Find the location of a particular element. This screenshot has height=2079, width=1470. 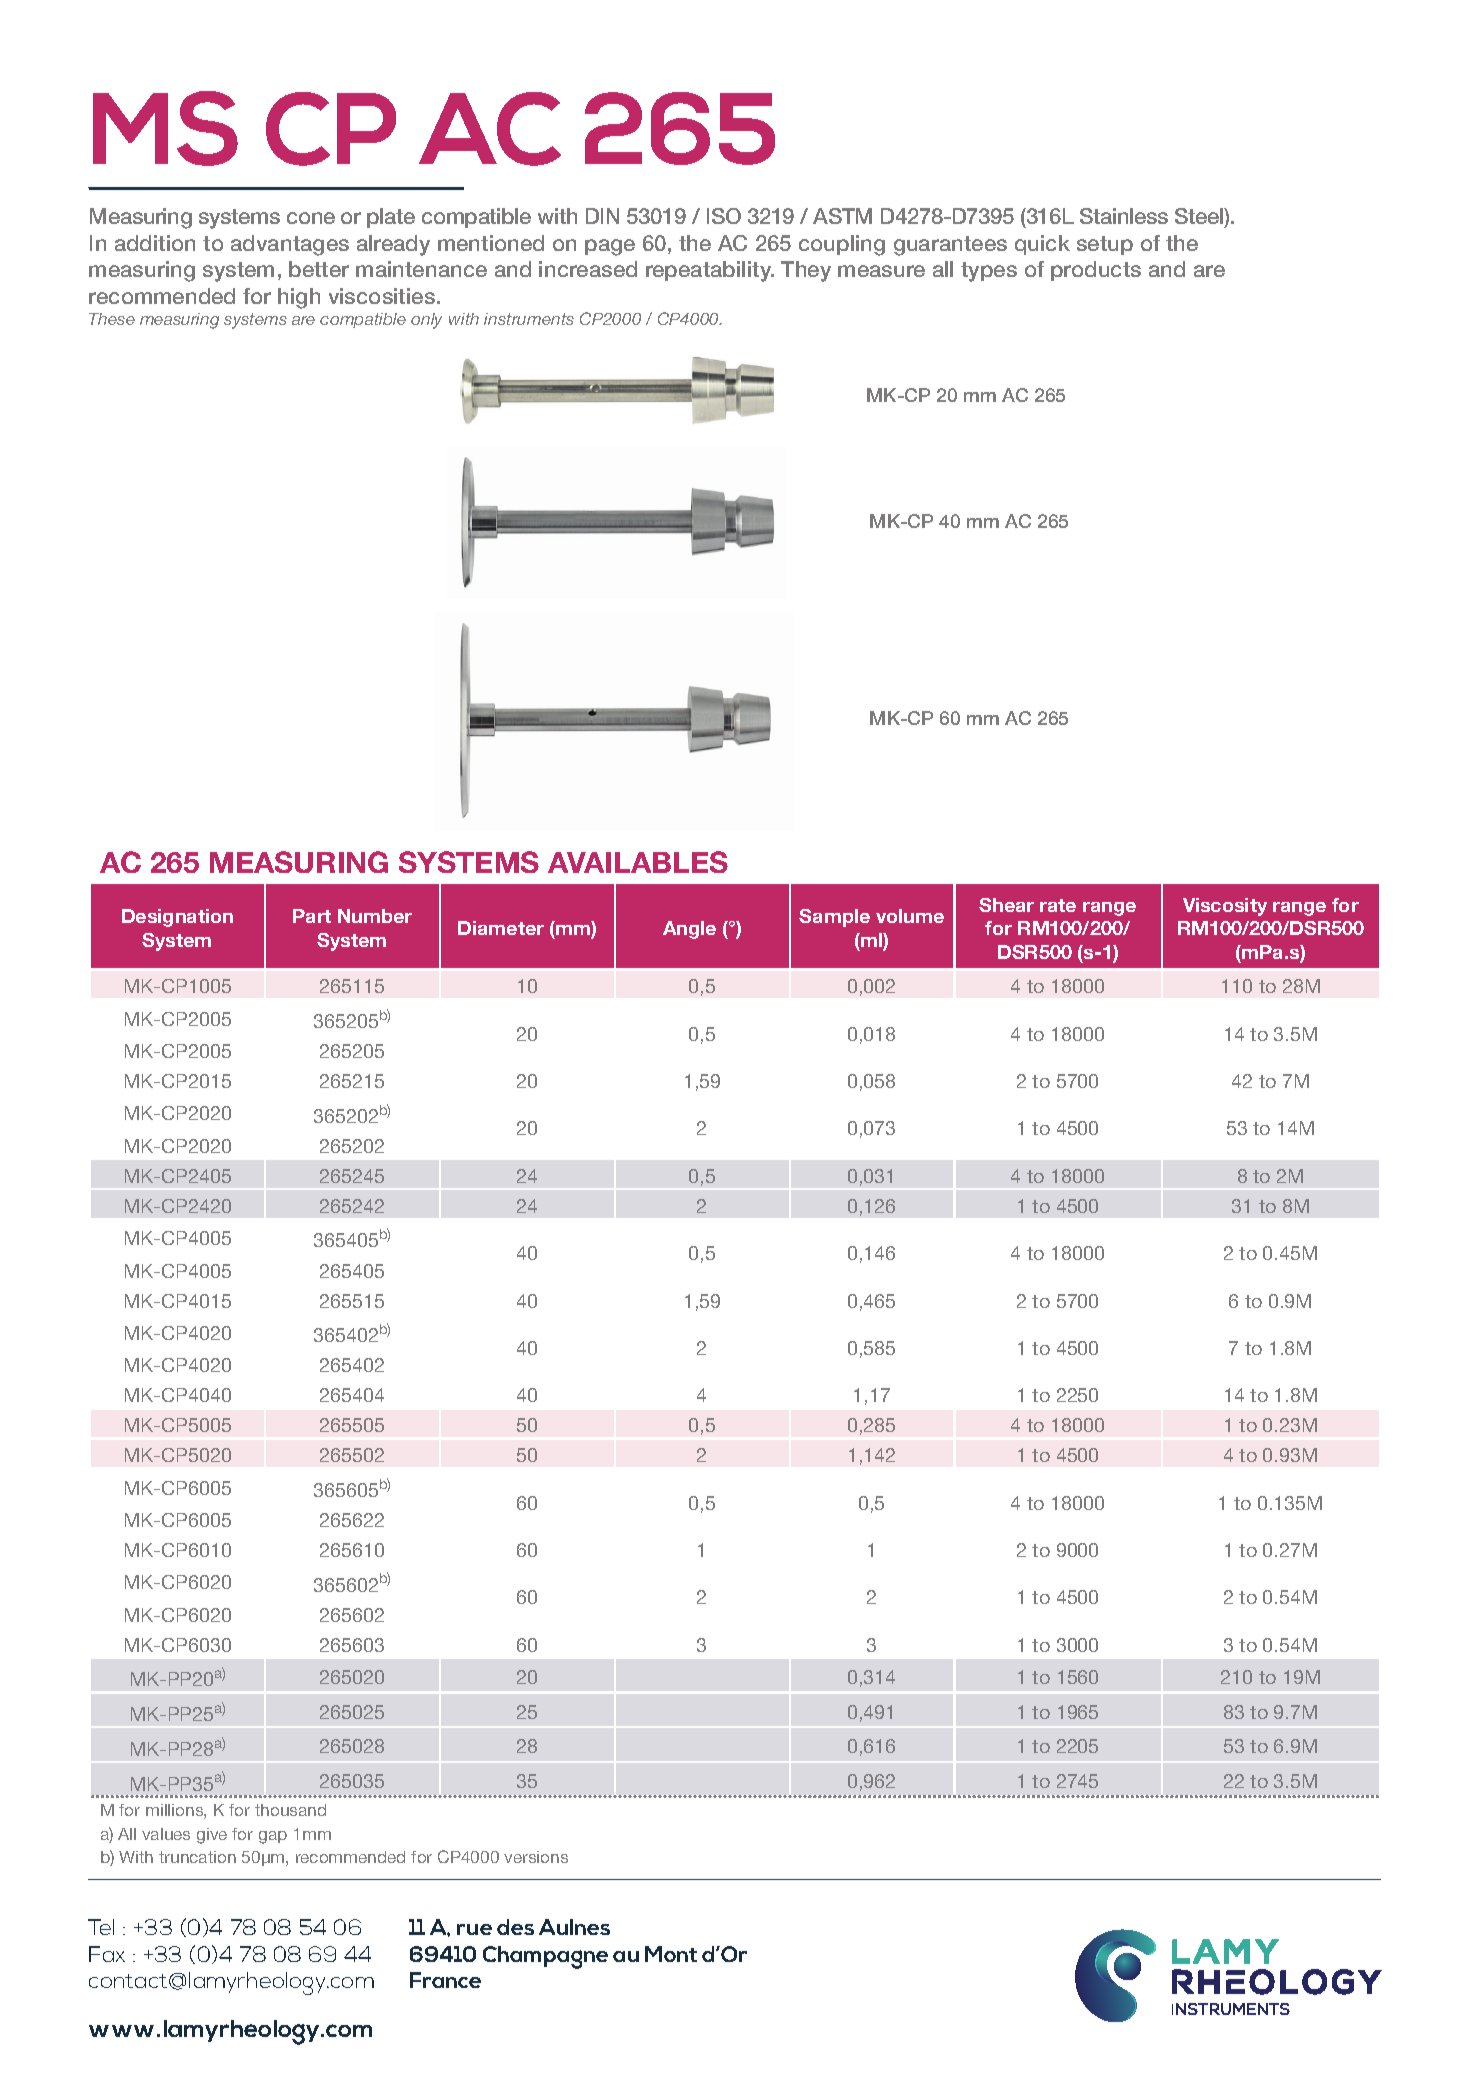

Designation is located at coordinates (177, 918).
